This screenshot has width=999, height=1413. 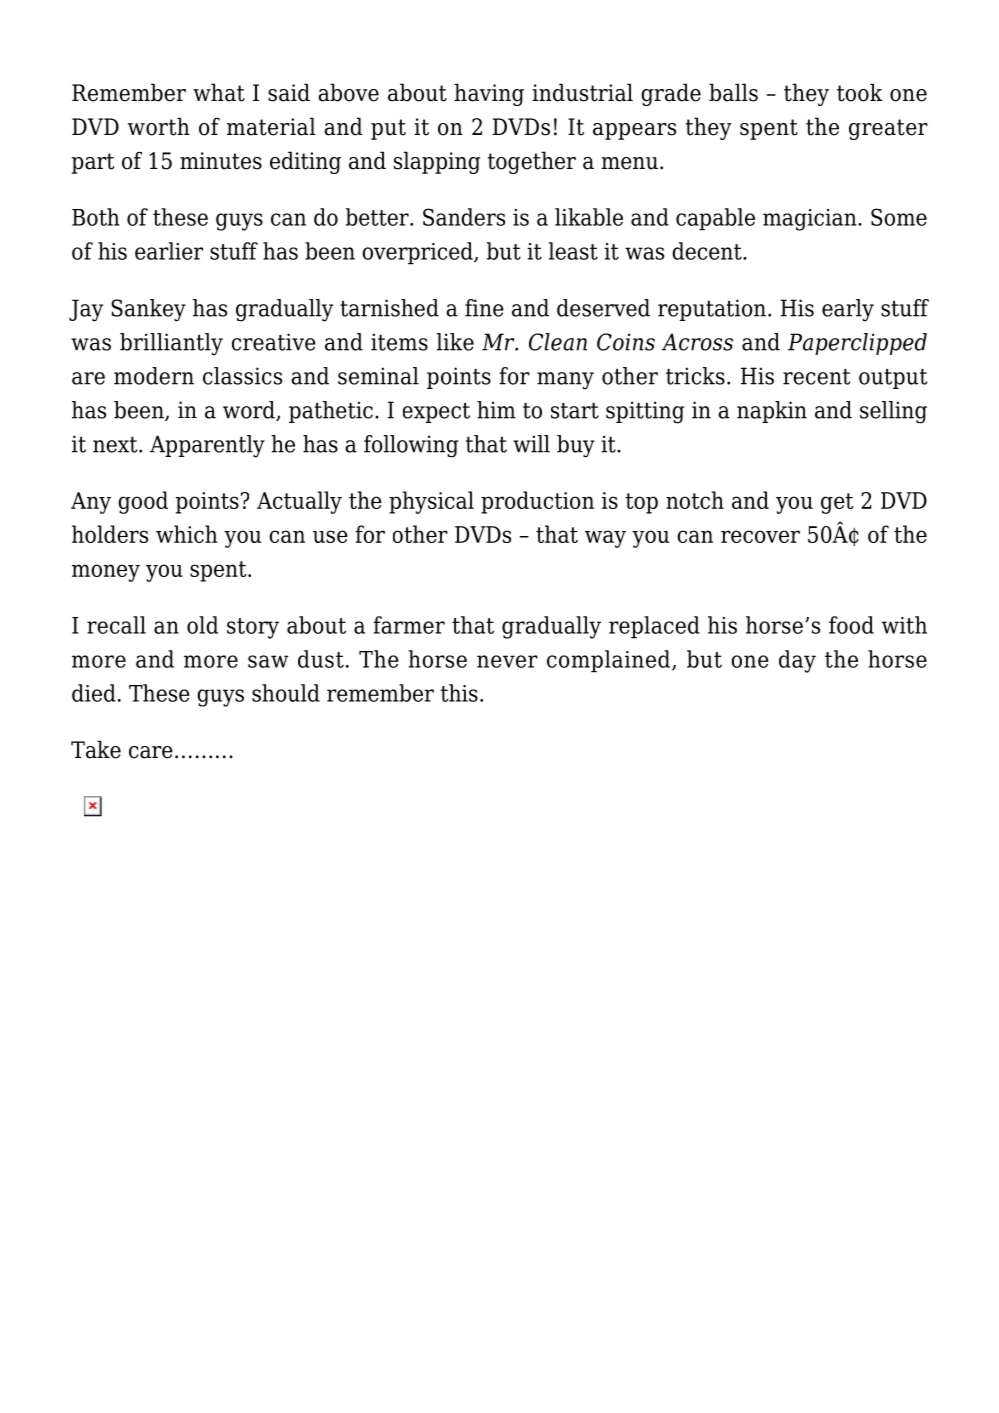 I want to click on worth, so click(x=159, y=126).
